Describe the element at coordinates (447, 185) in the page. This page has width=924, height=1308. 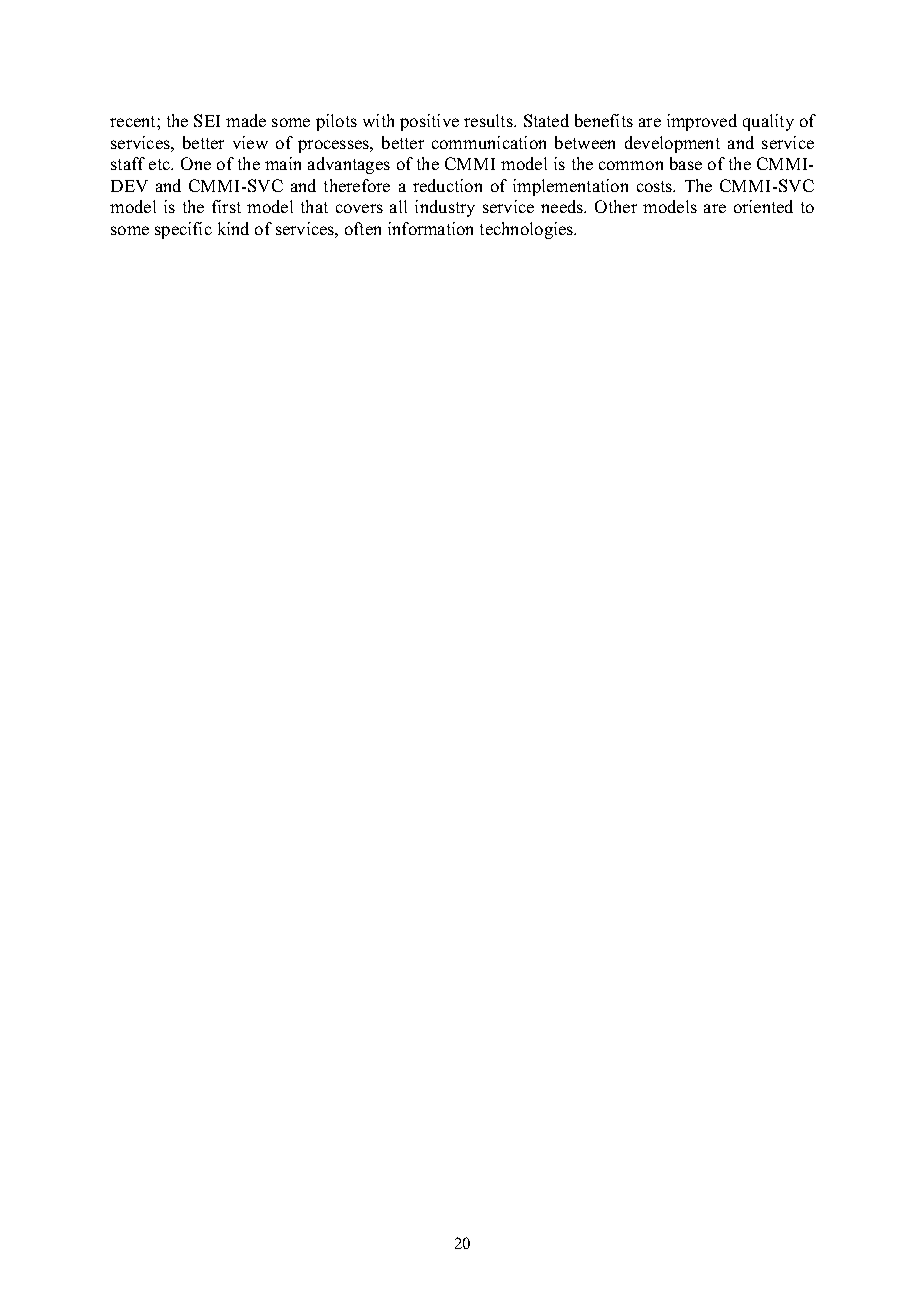
I see `reduction` at that location.
